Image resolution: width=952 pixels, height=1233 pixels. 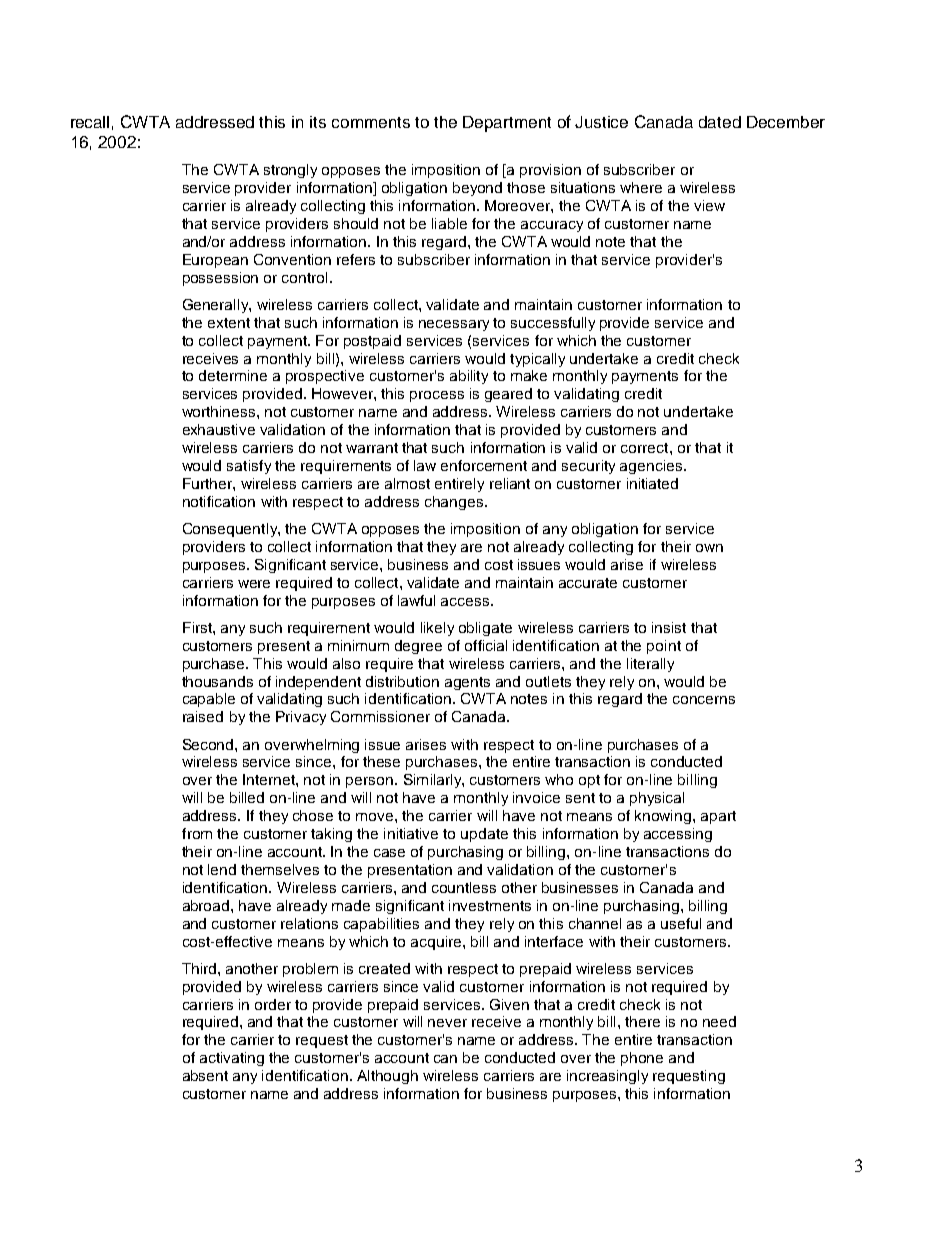 What do you see at coordinates (719, 1021) in the page?
I see `need` at bounding box center [719, 1021].
